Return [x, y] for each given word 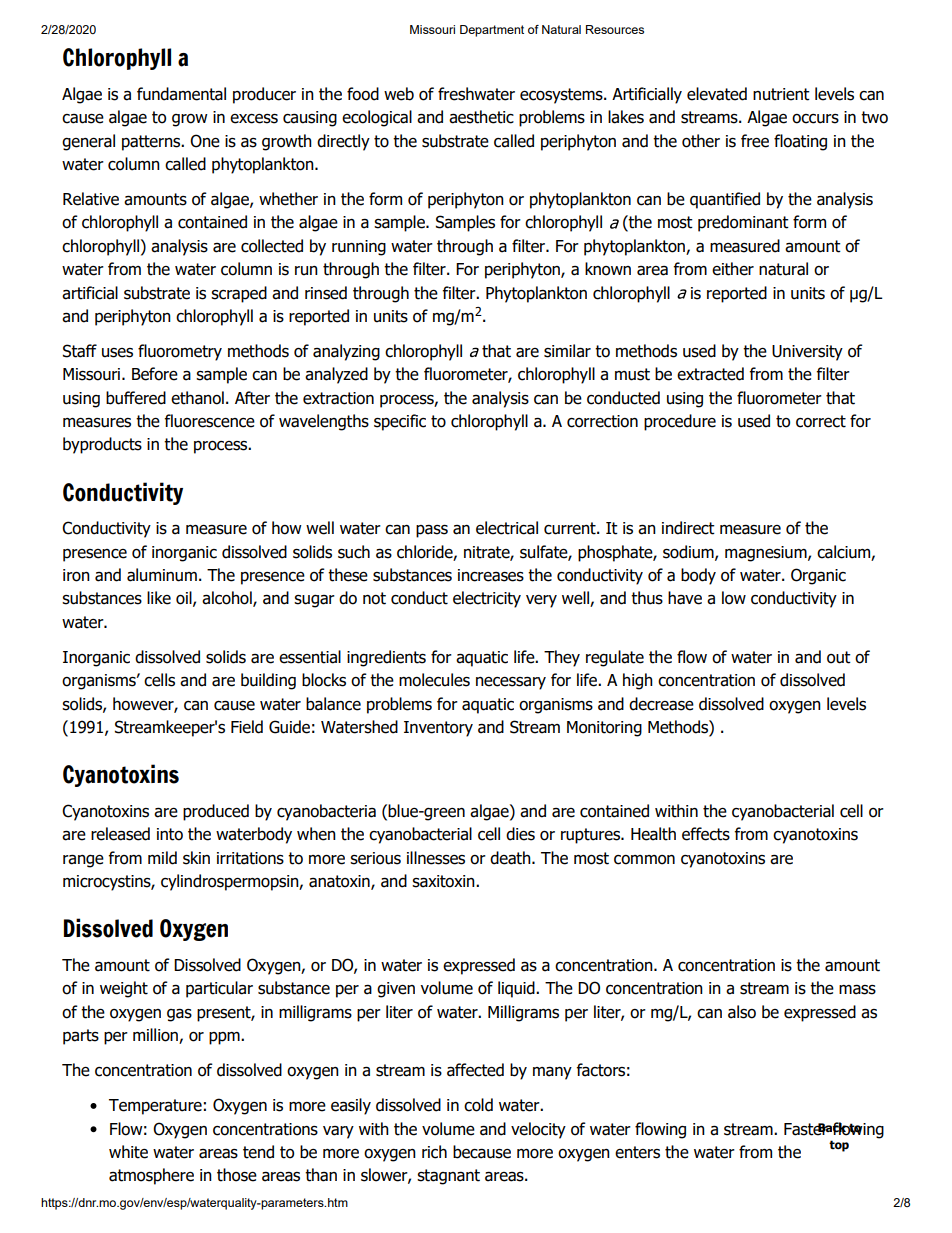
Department [492, 31]
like [159, 598]
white [128, 1152]
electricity [487, 599]
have [685, 598]
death [511, 858]
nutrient [781, 94]
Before [155, 374]
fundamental [181, 94]
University [807, 353]
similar [567, 351]
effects [706, 834]
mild [162, 858]
